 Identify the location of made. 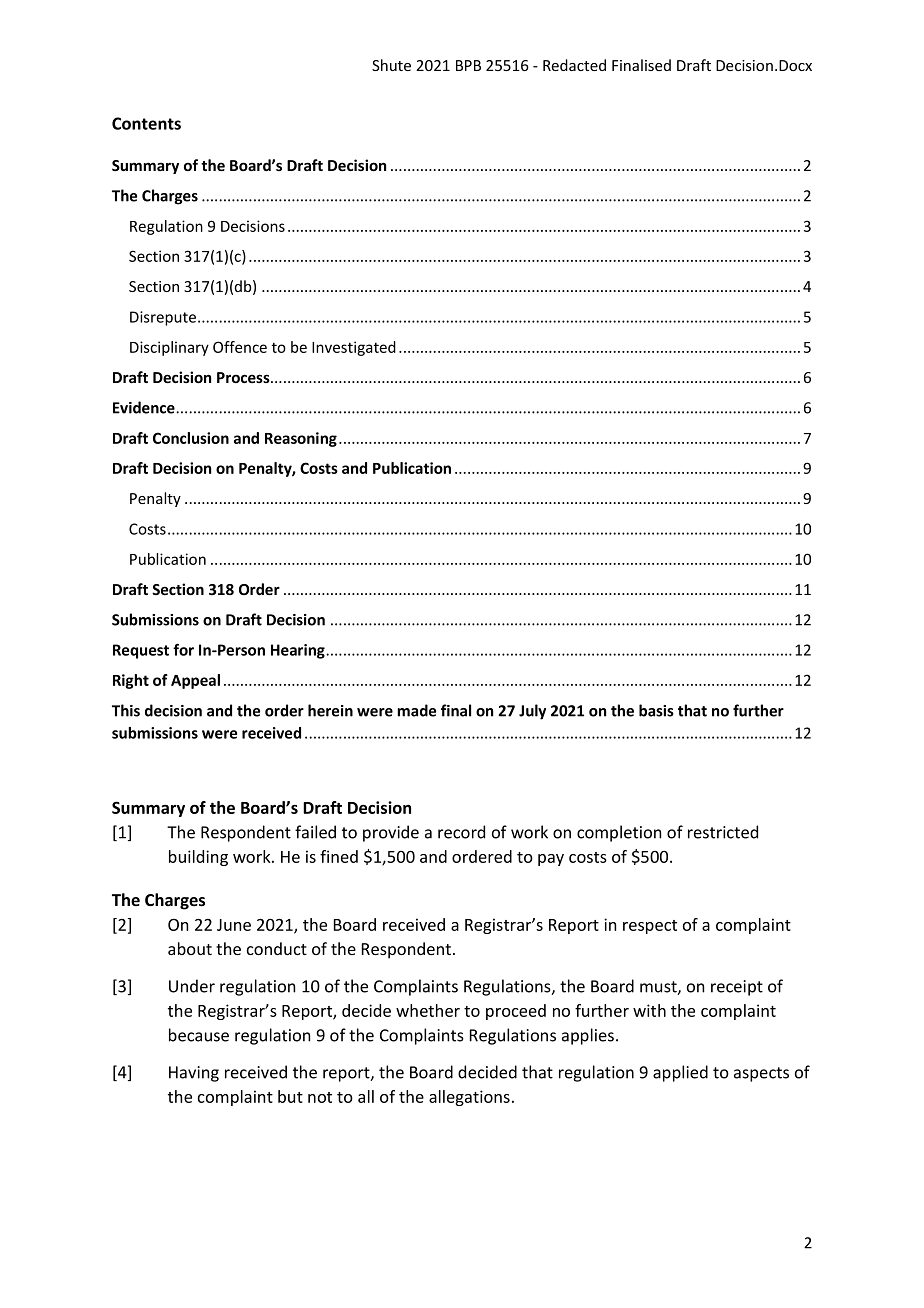
(416, 710).
